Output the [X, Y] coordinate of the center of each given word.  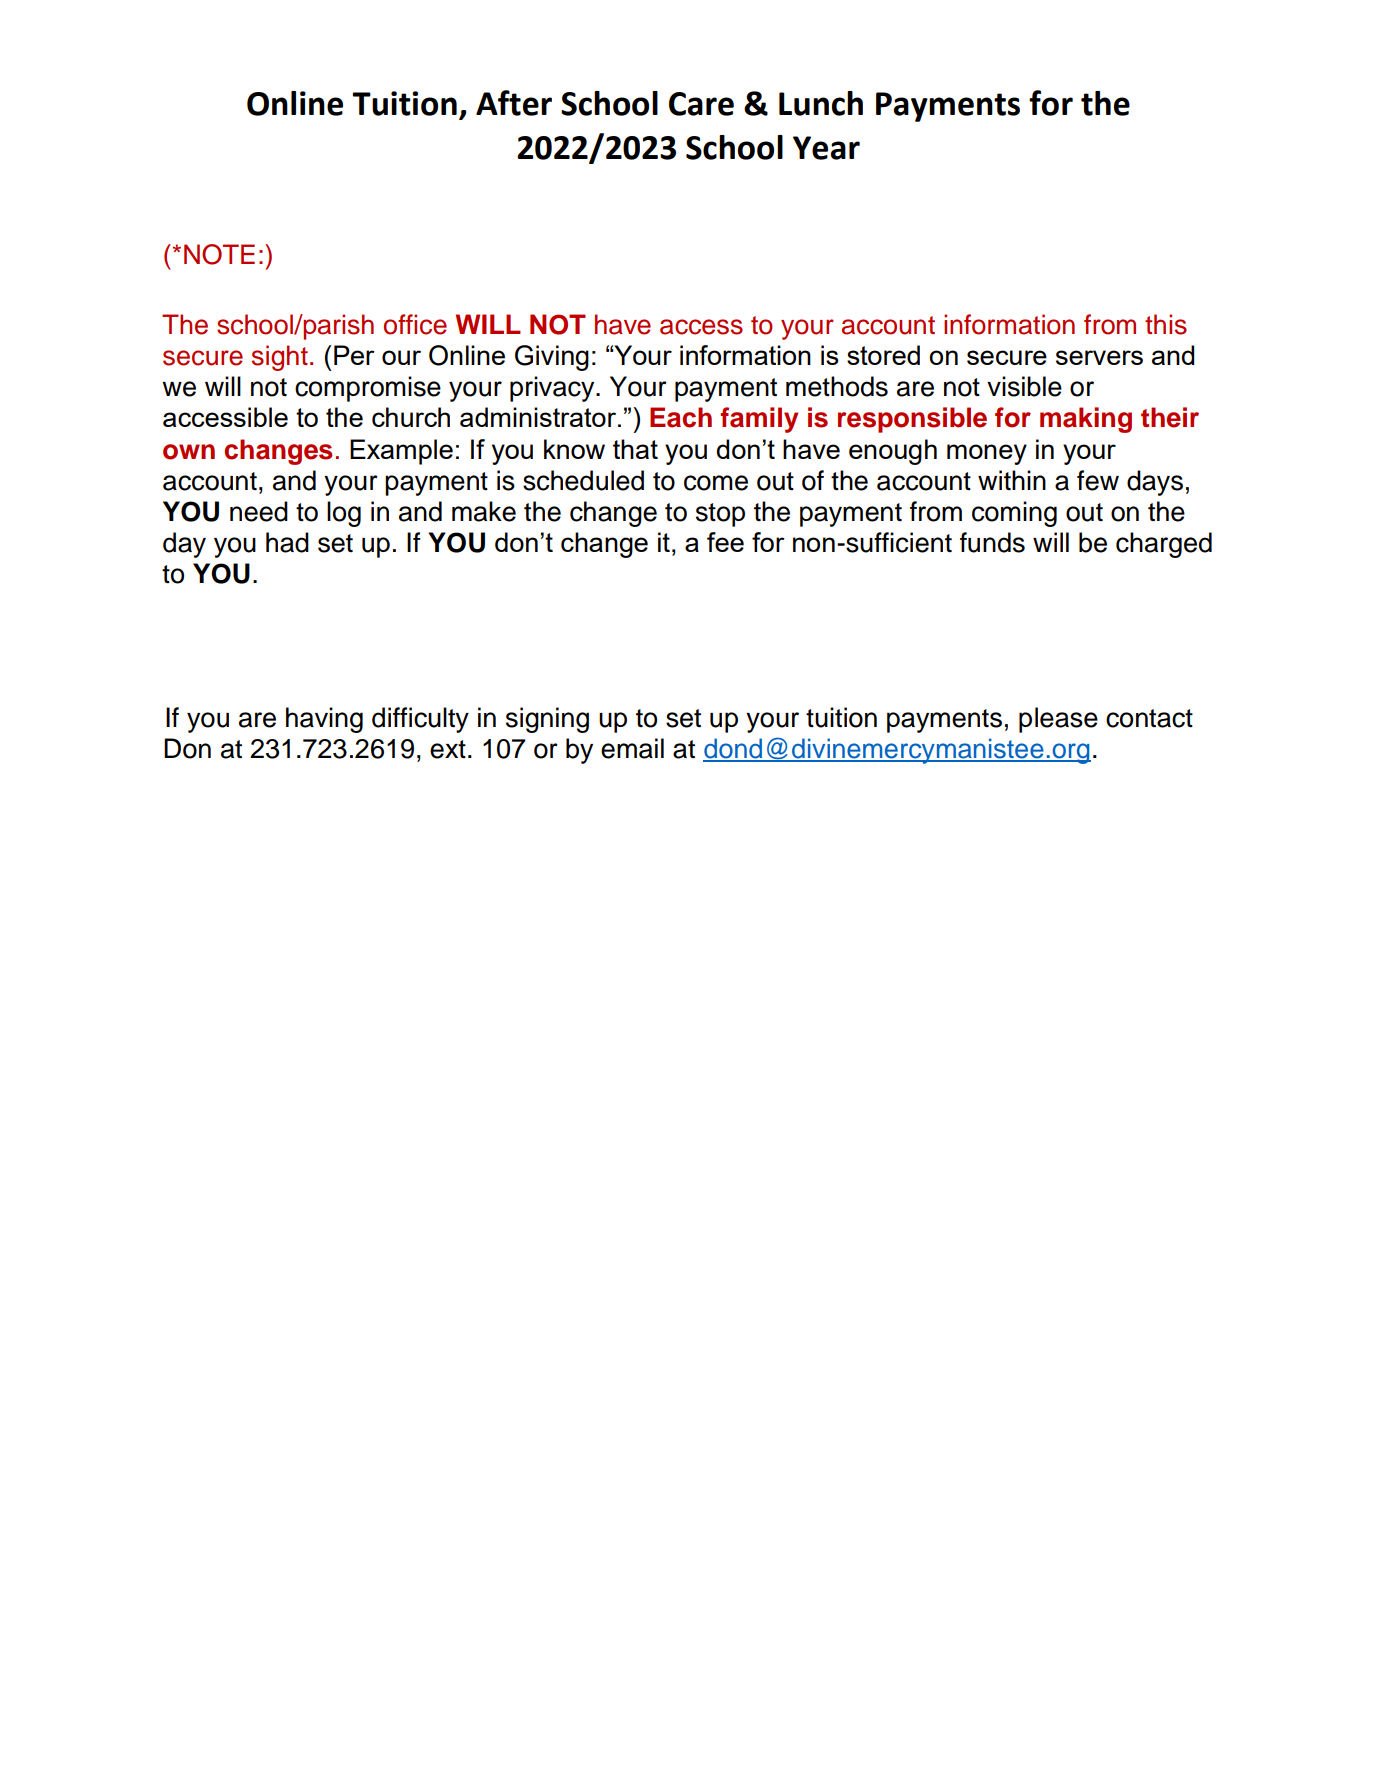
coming [1014, 514]
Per [354, 355]
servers [1099, 357]
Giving [552, 358]
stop [720, 515]
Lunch [821, 103]
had [287, 542]
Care [701, 104]
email [632, 748]
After [514, 103]
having [324, 720]
